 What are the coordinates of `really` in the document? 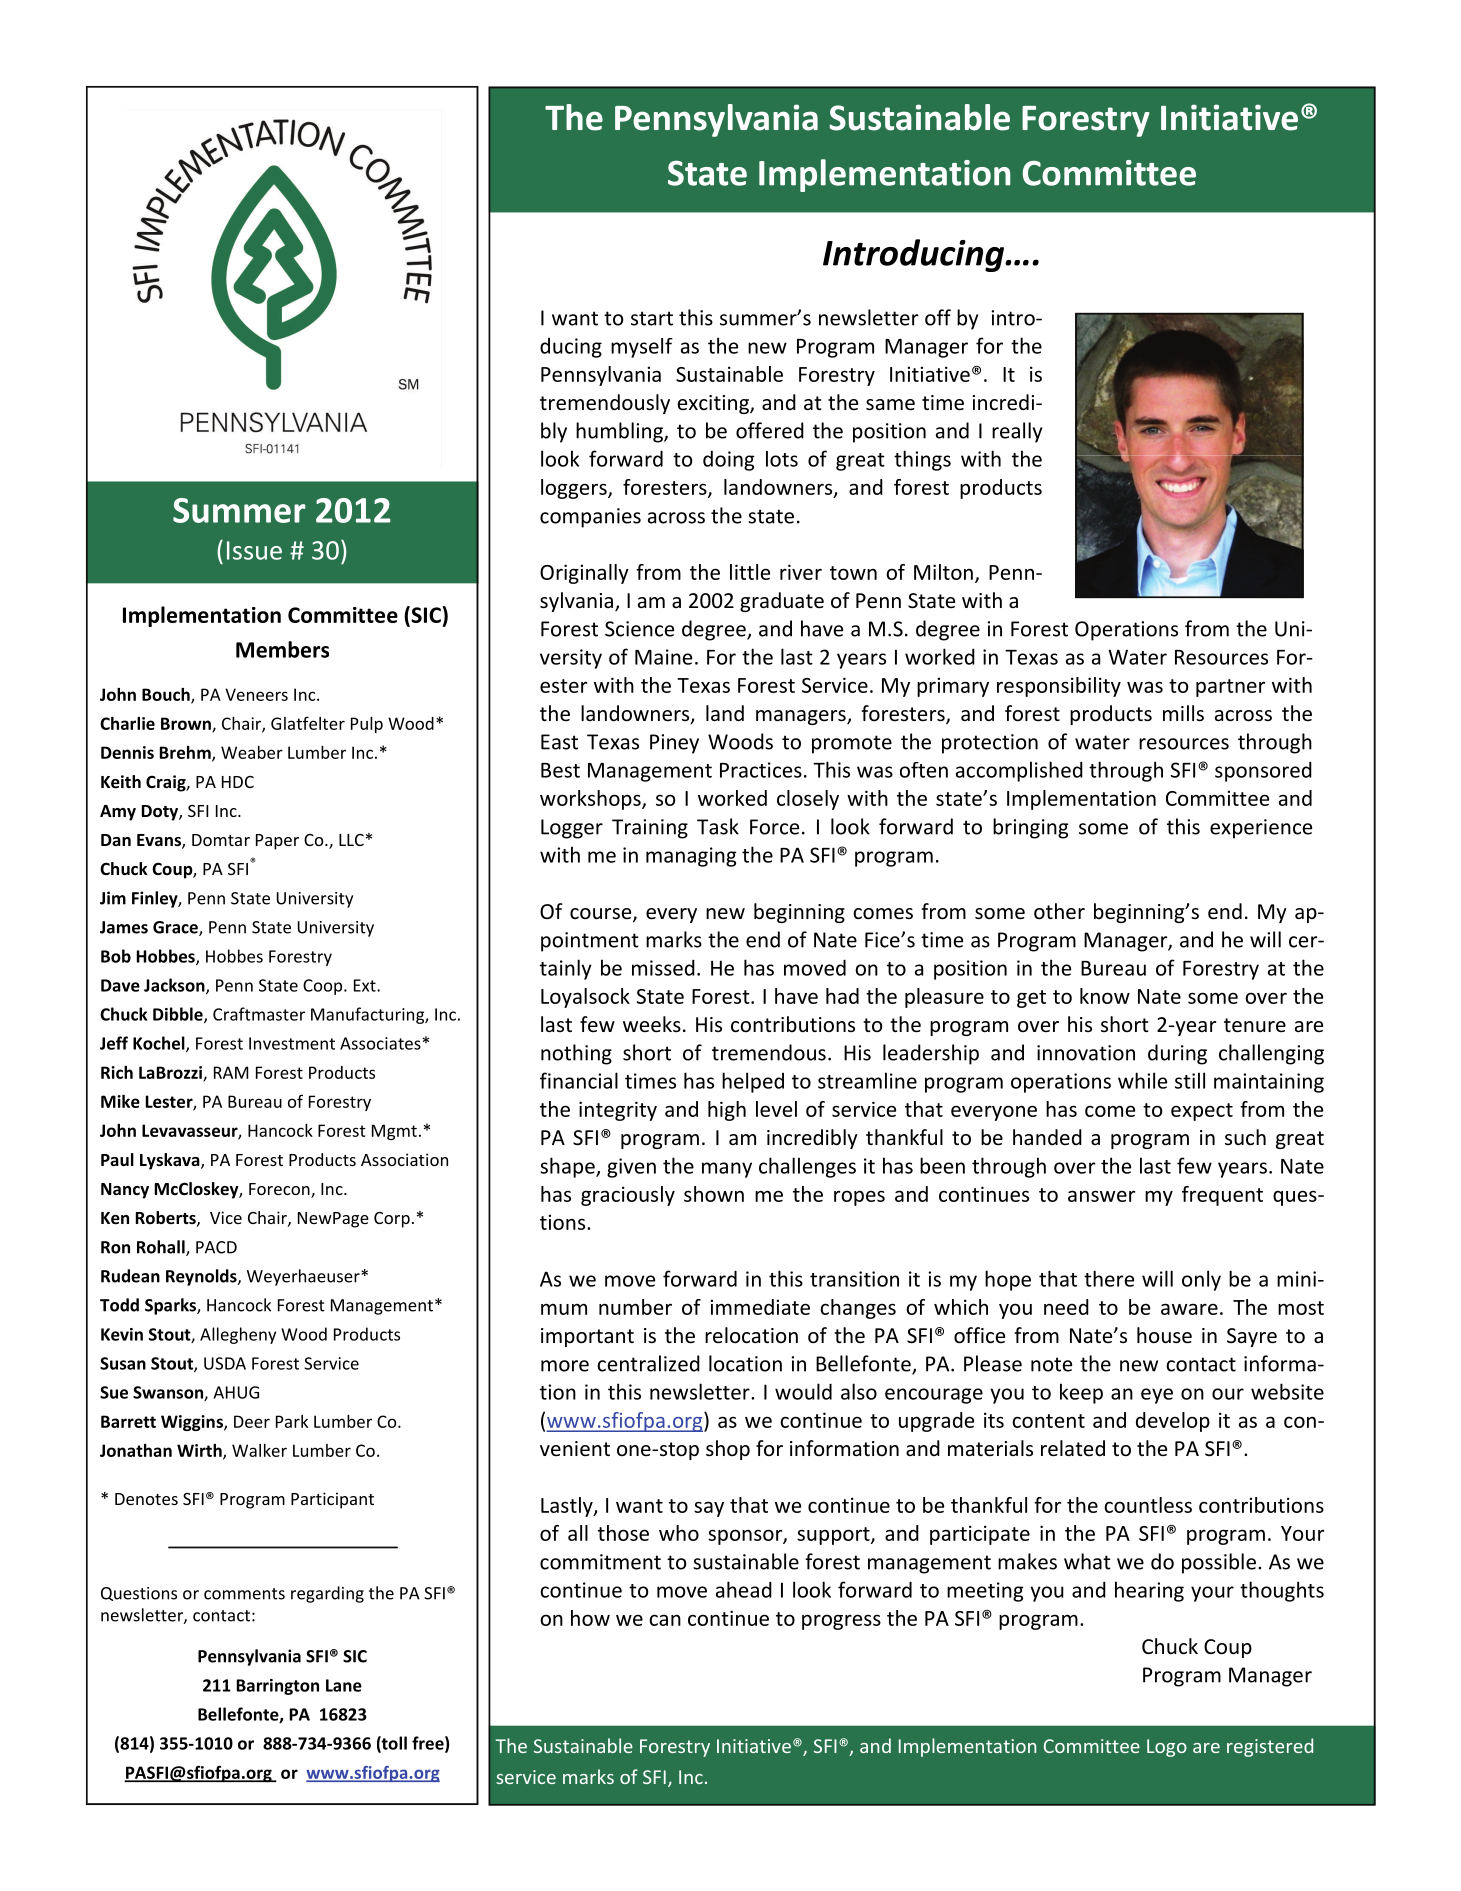 It's located at (1017, 432).
